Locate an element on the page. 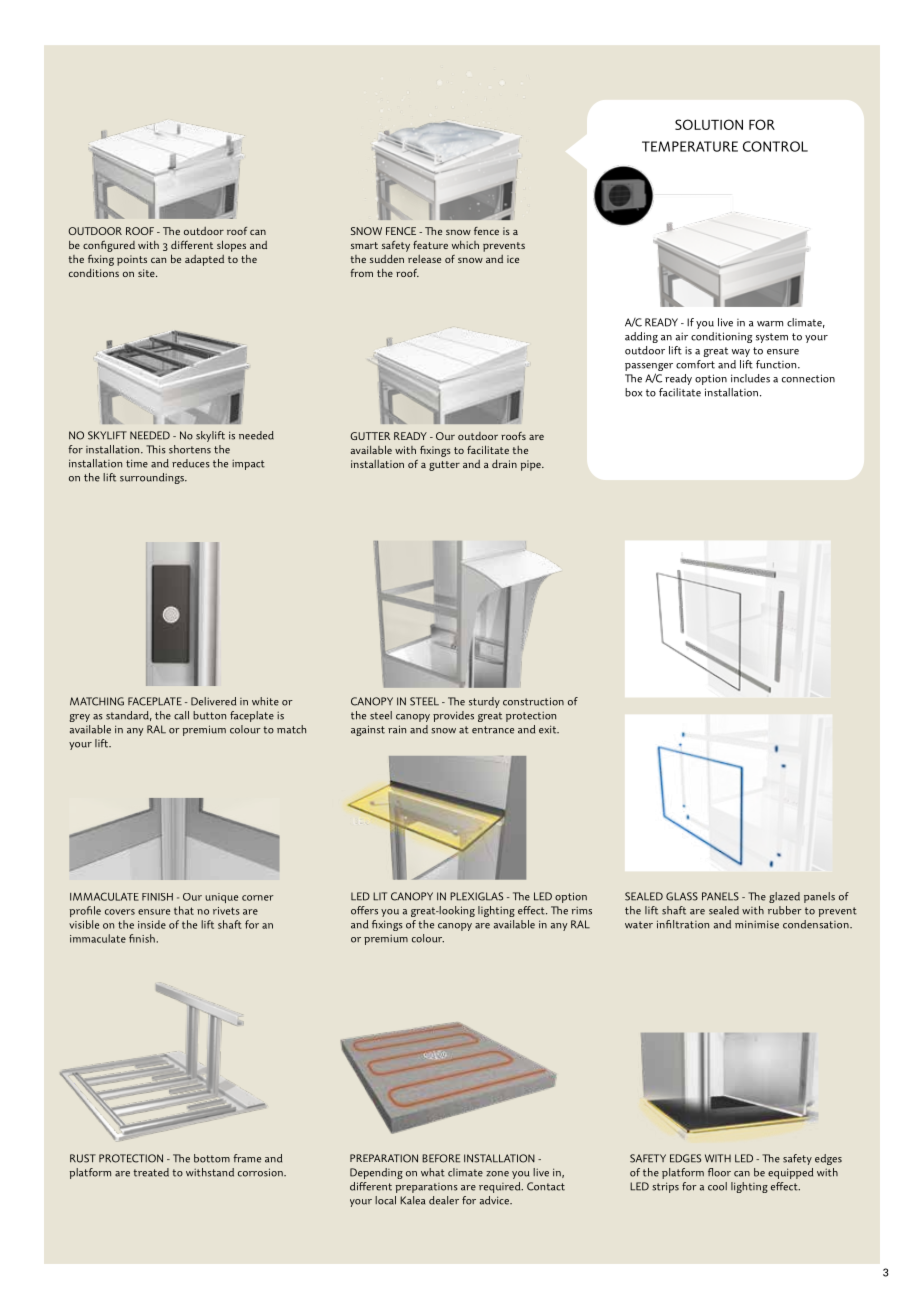 The width and height of the page is (924, 1308). which is located at coordinates (465, 245).
